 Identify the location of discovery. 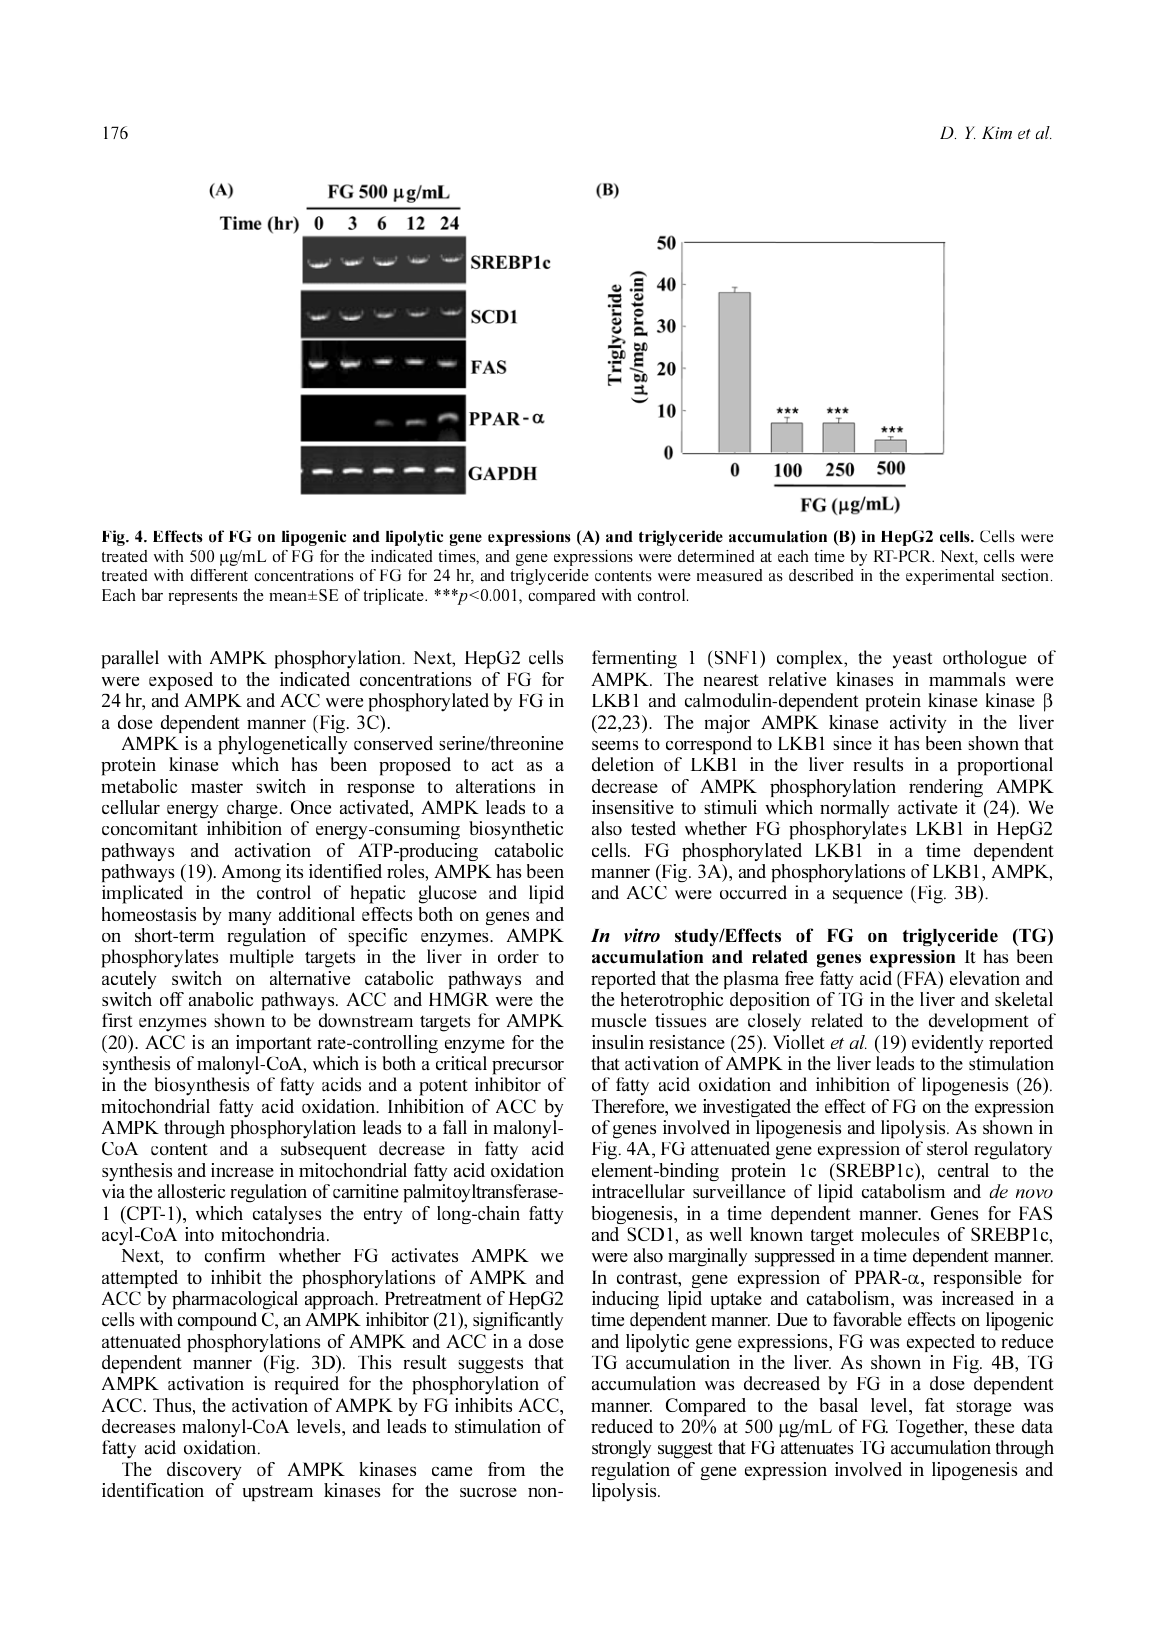
(204, 1471).
